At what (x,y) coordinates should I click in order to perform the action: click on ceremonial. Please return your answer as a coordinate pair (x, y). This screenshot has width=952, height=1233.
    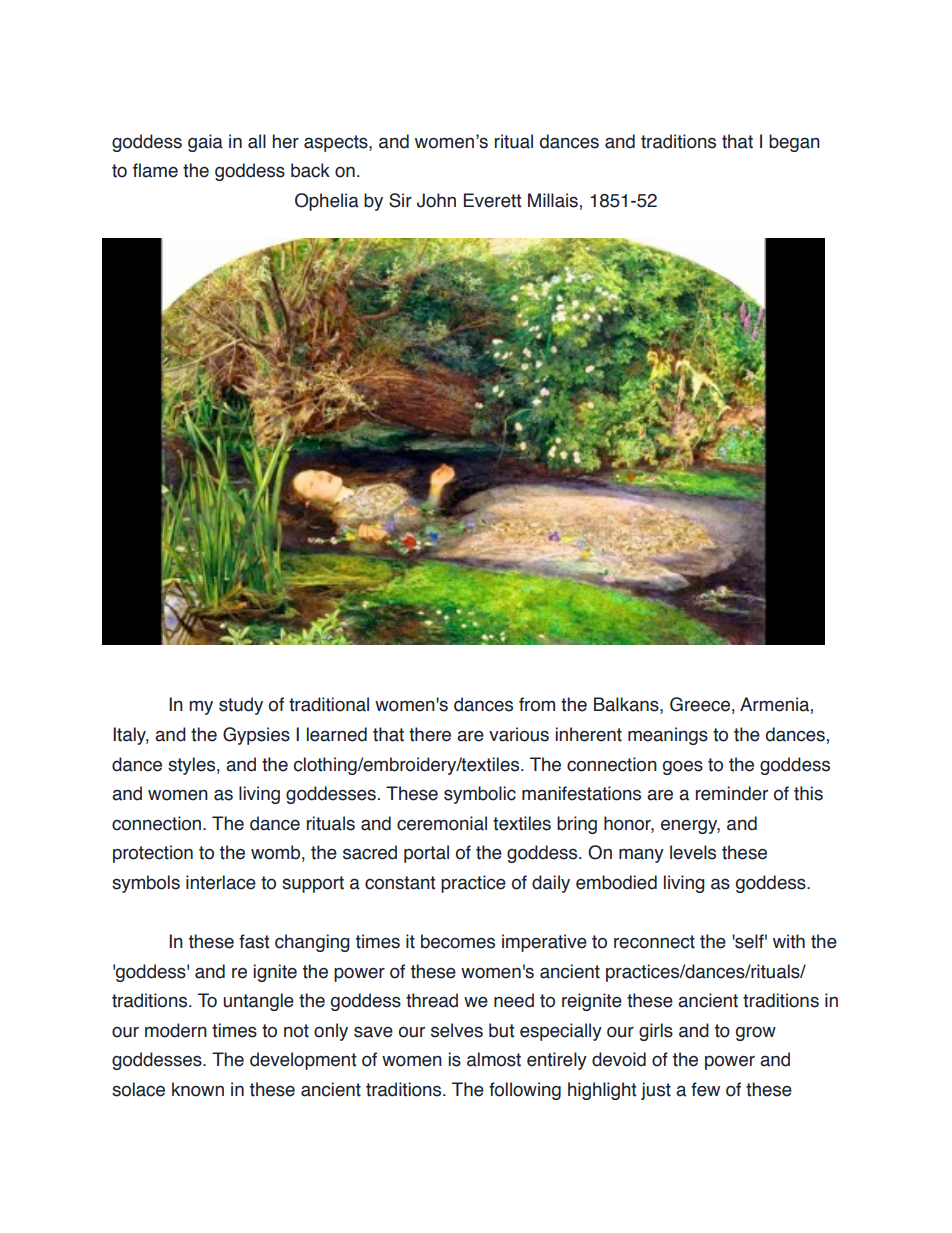
    Looking at the image, I should click on (442, 823).
